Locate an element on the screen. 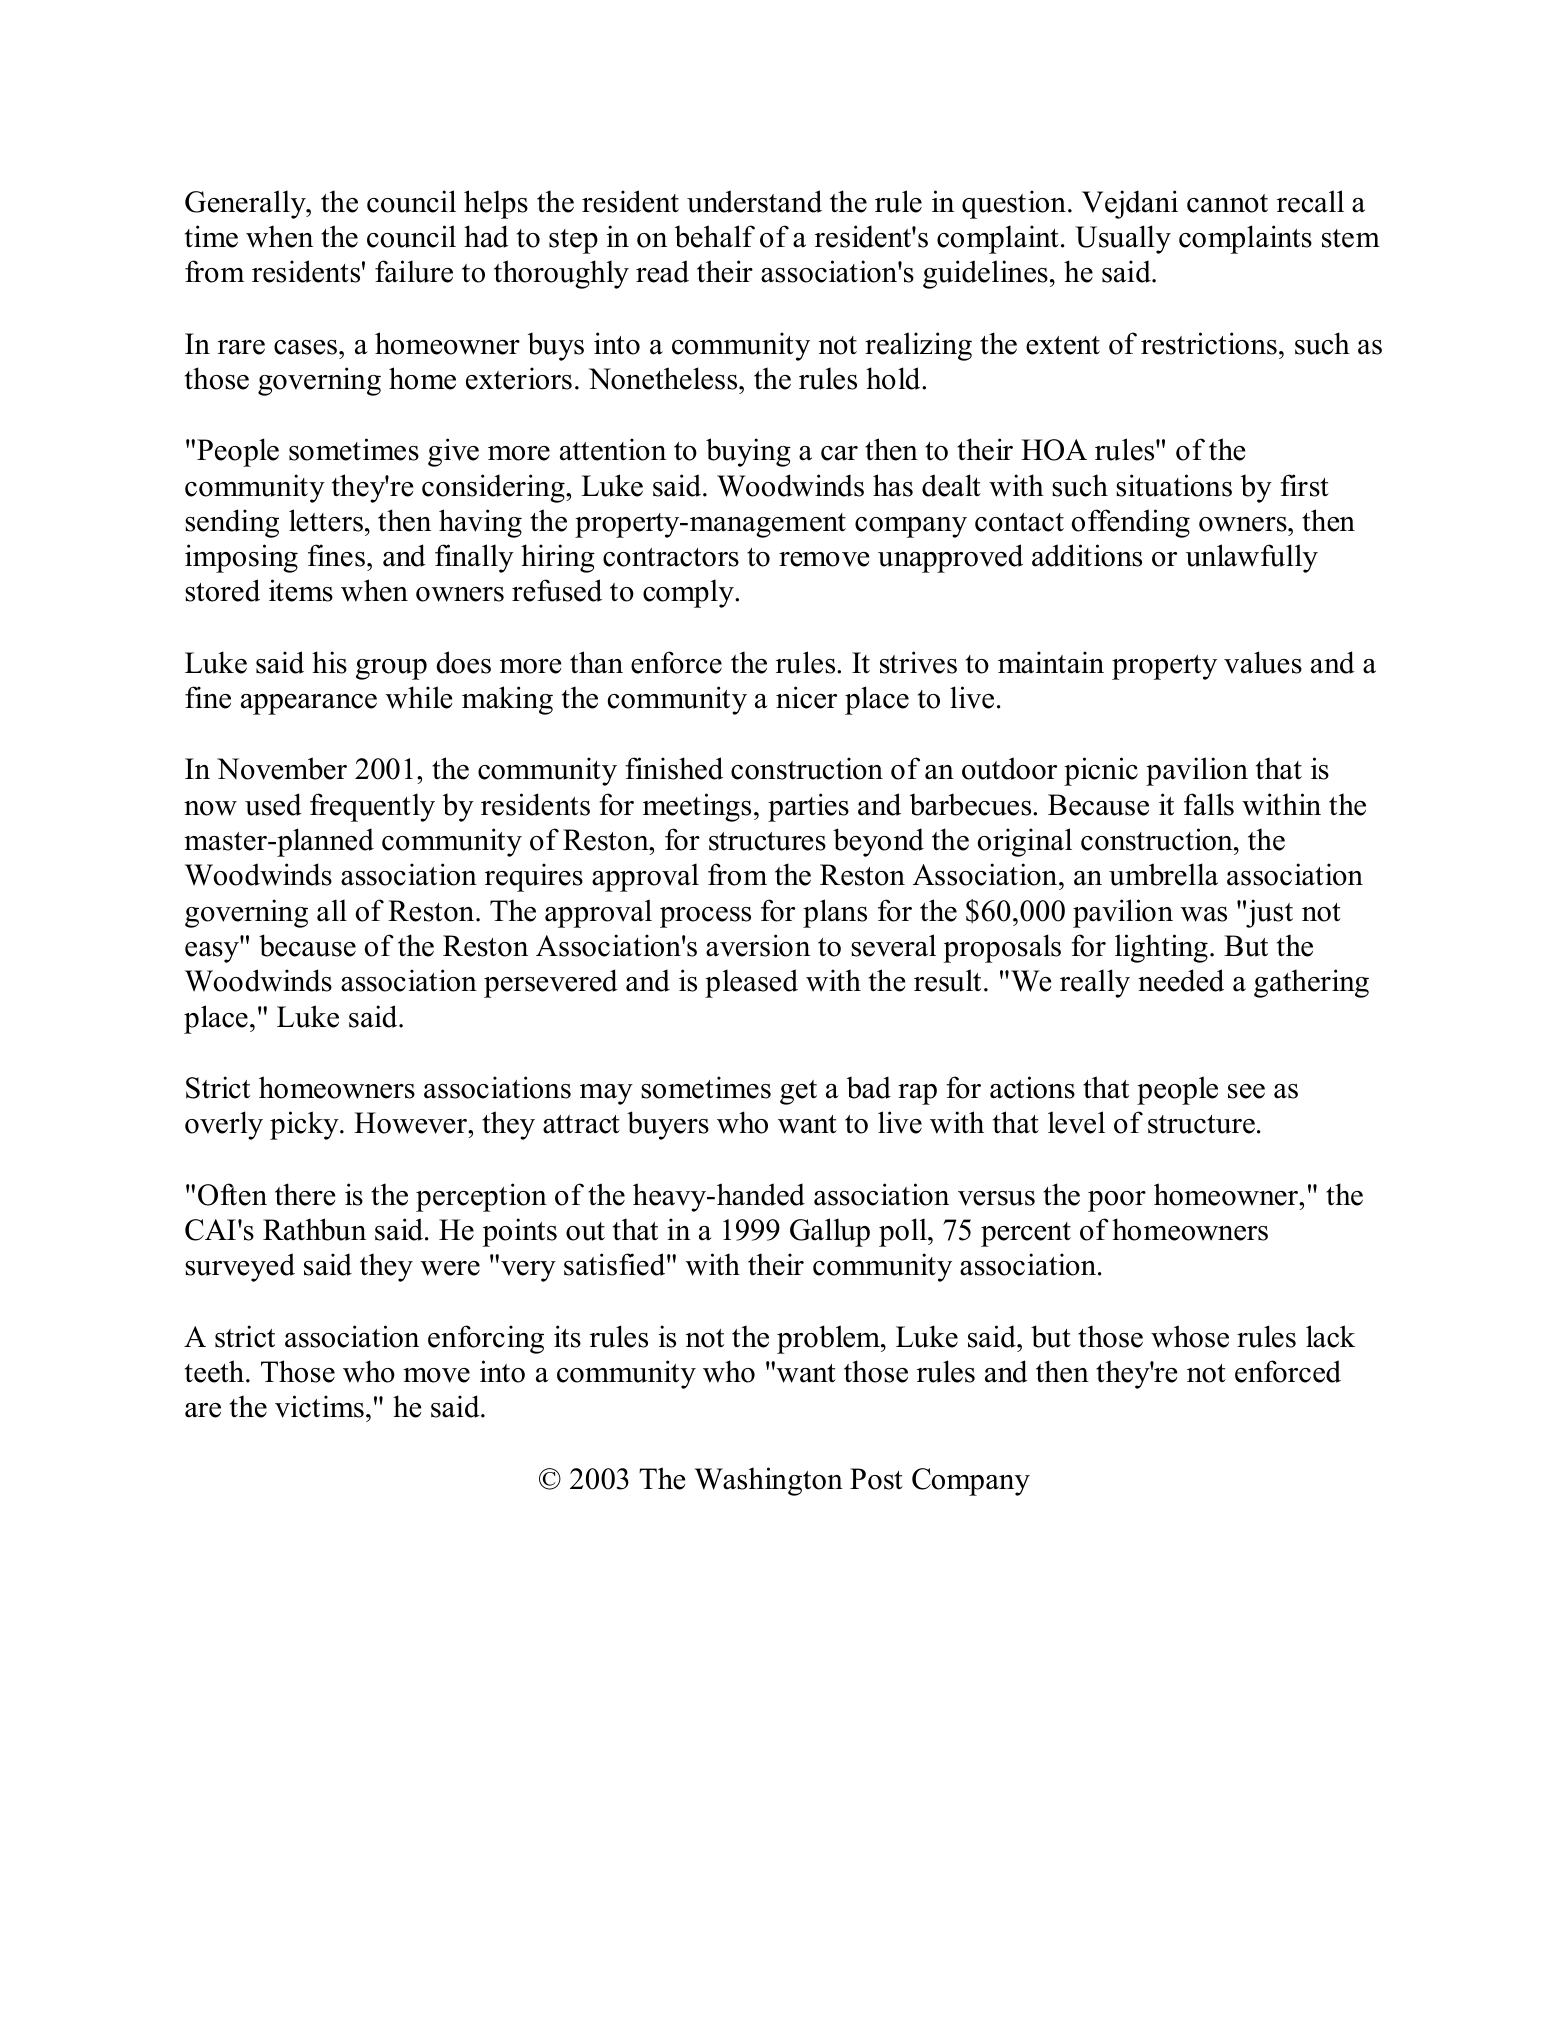  whose is located at coordinates (1190, 1336).
